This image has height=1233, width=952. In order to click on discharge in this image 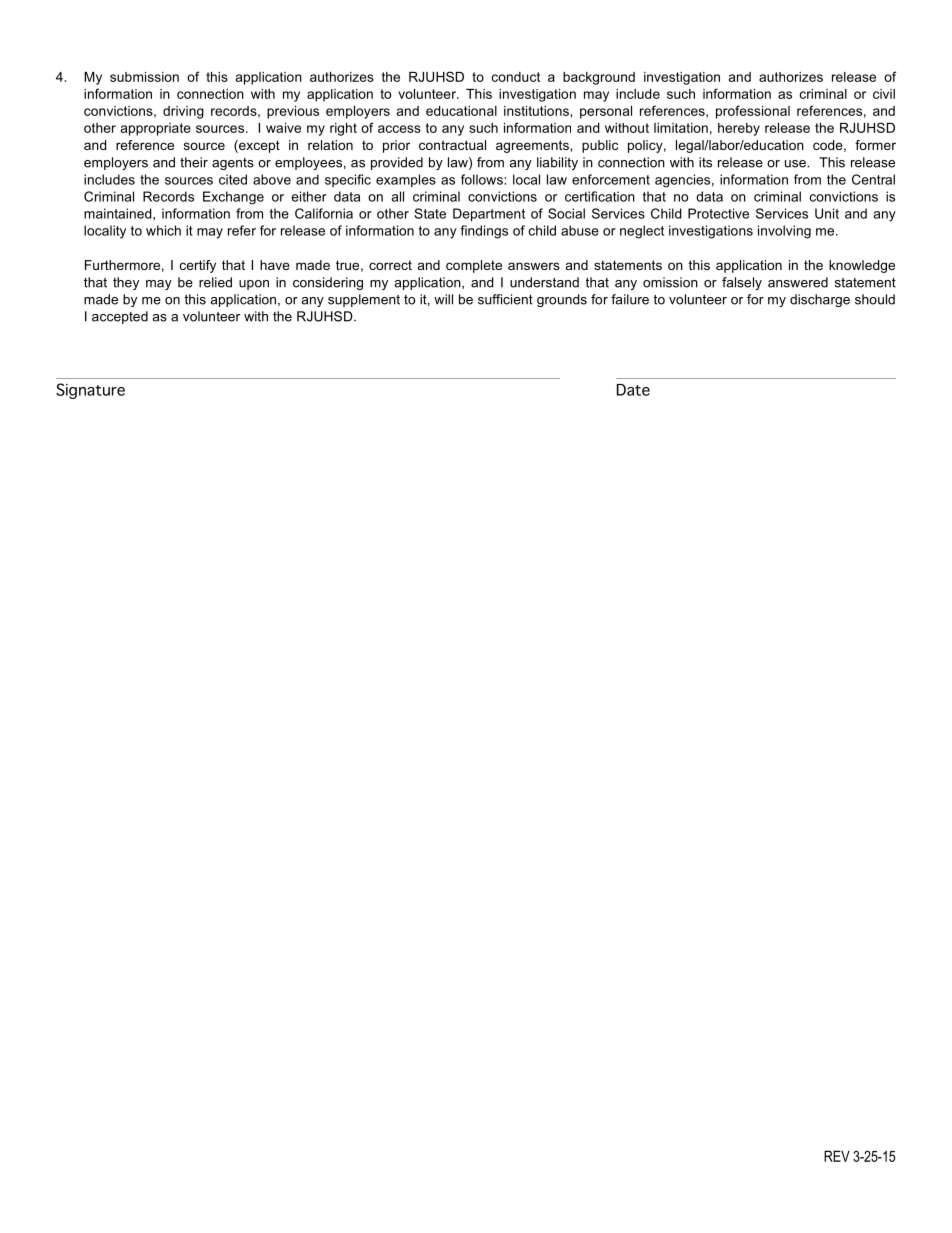, I will do `click(820, 300)`.
